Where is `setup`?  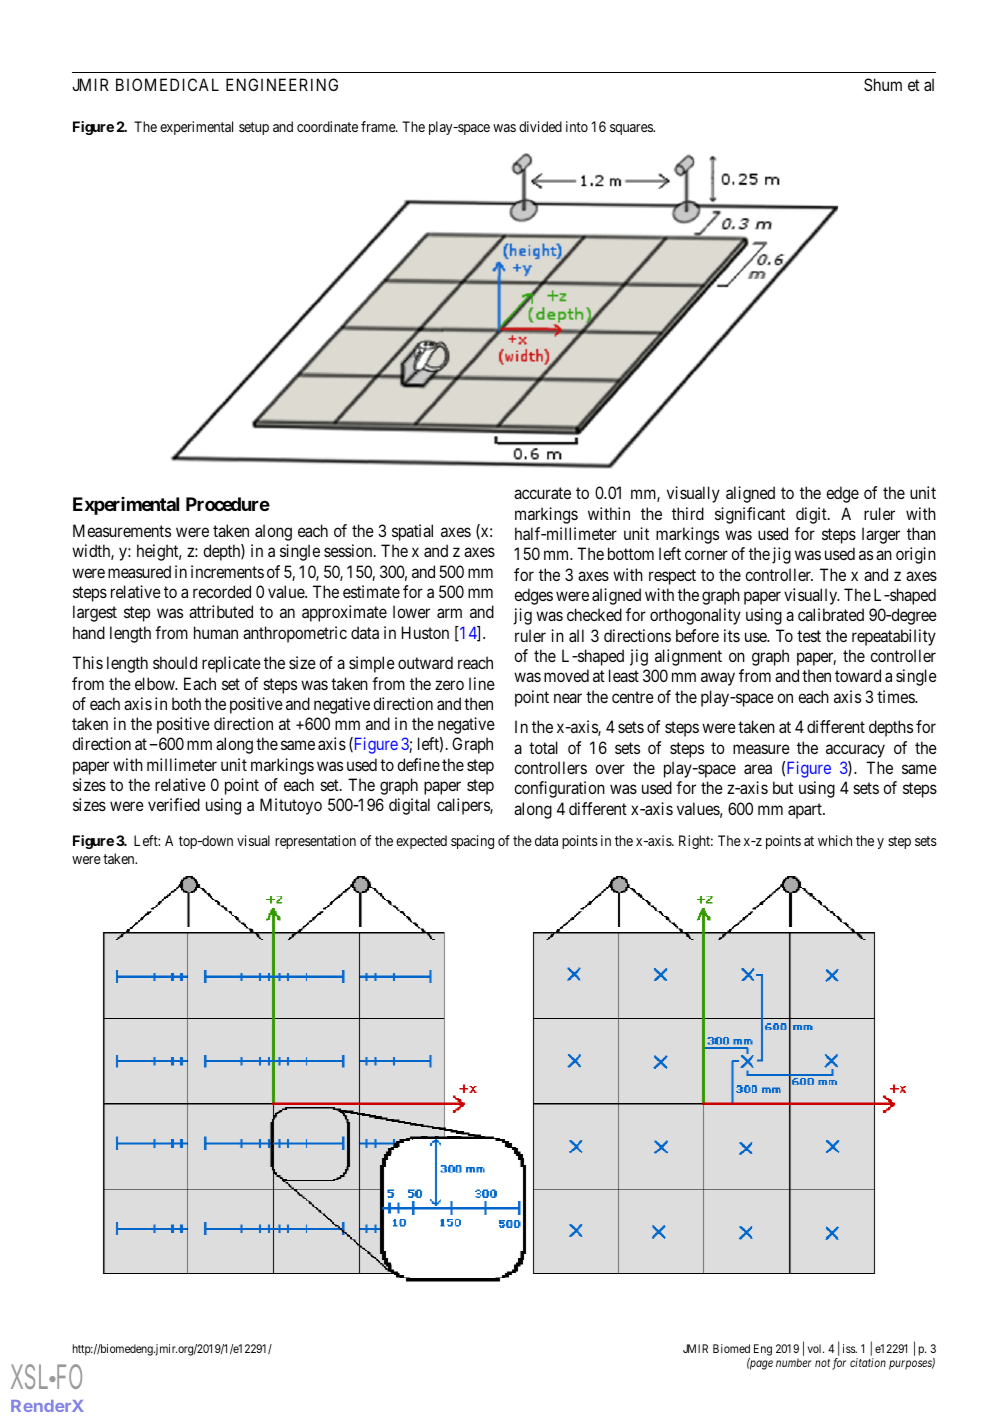
setup is located at coordinates (254, 128).
